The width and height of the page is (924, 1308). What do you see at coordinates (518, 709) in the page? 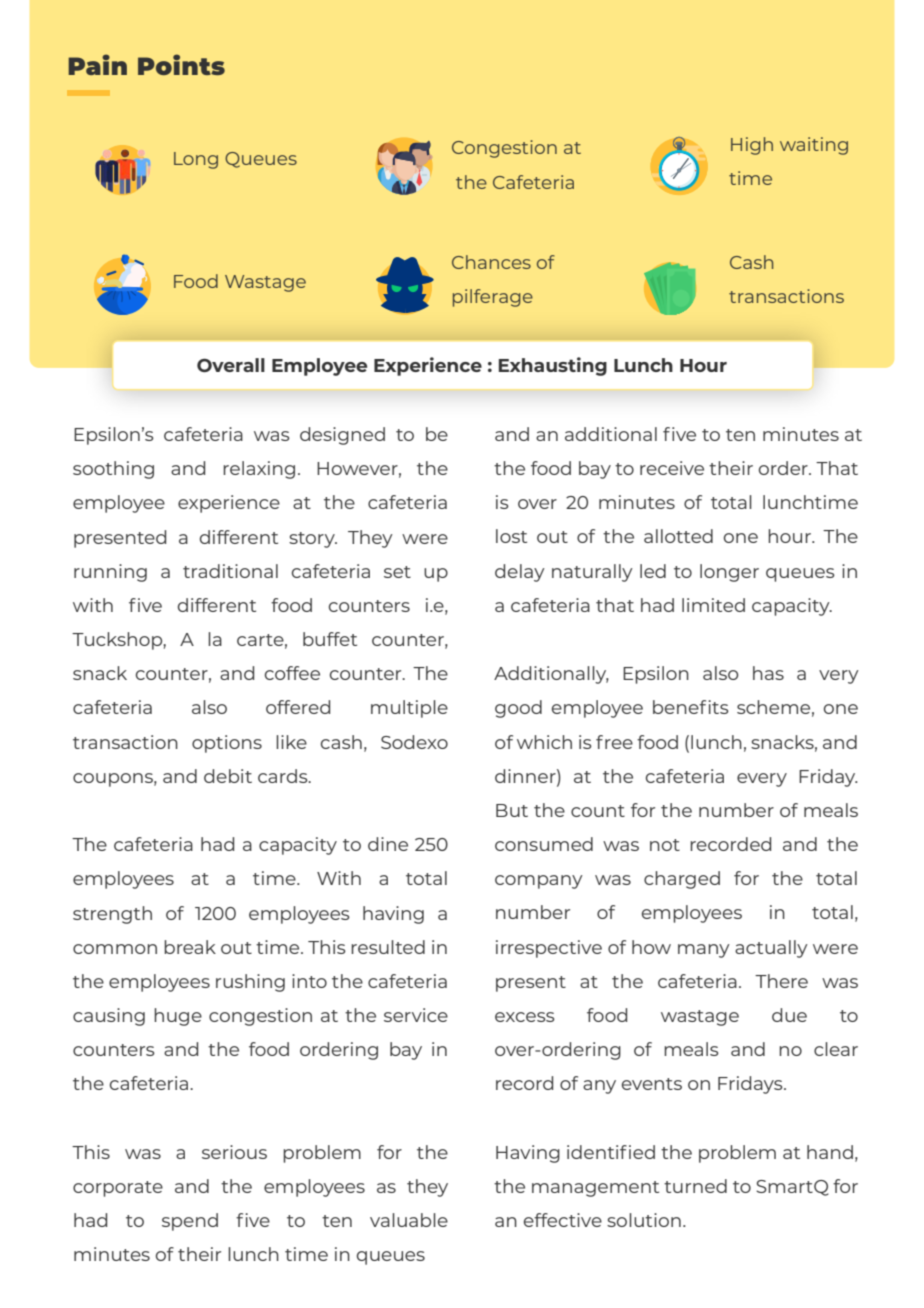
I see `good` at bounding box center [518, 709].
